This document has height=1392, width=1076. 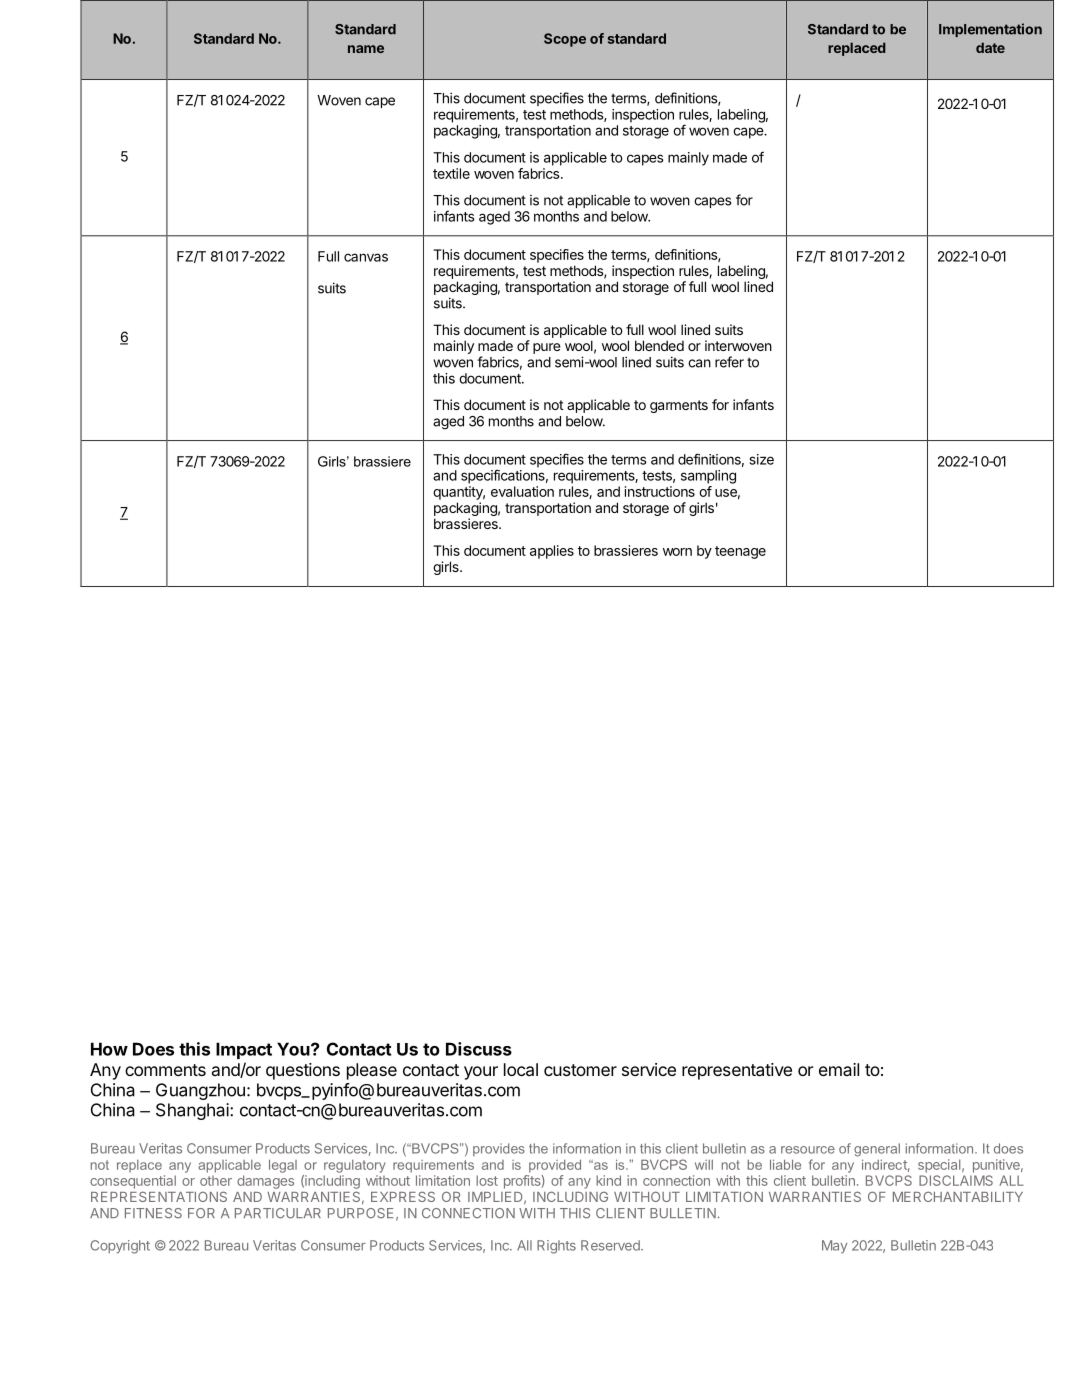 What do you see at coordinates (834, 1247) in the document?
I see `May` at bounding box center [834, 1247].
